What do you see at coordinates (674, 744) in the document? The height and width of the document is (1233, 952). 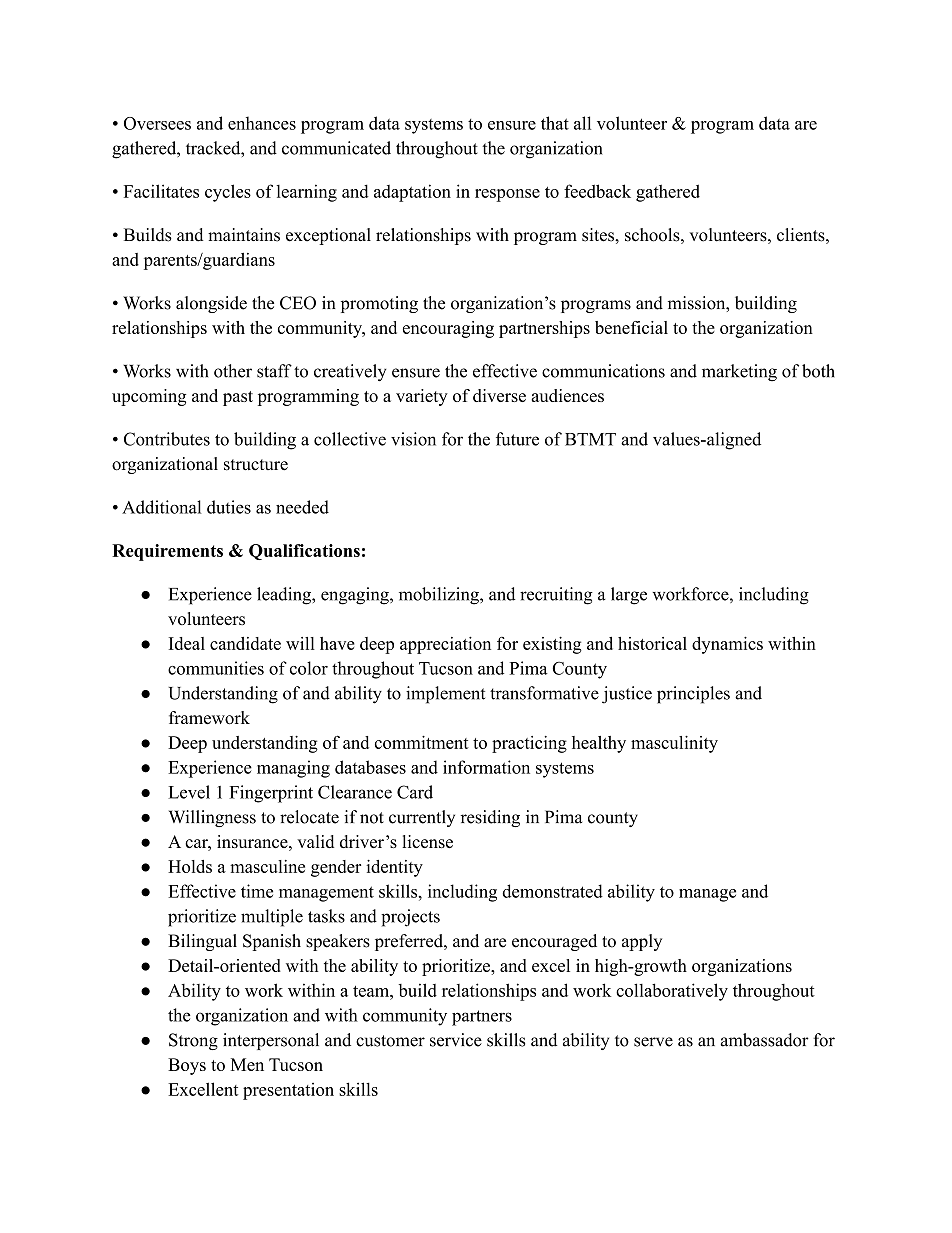 I see `masculinity` at bounding box center [674, 744].
